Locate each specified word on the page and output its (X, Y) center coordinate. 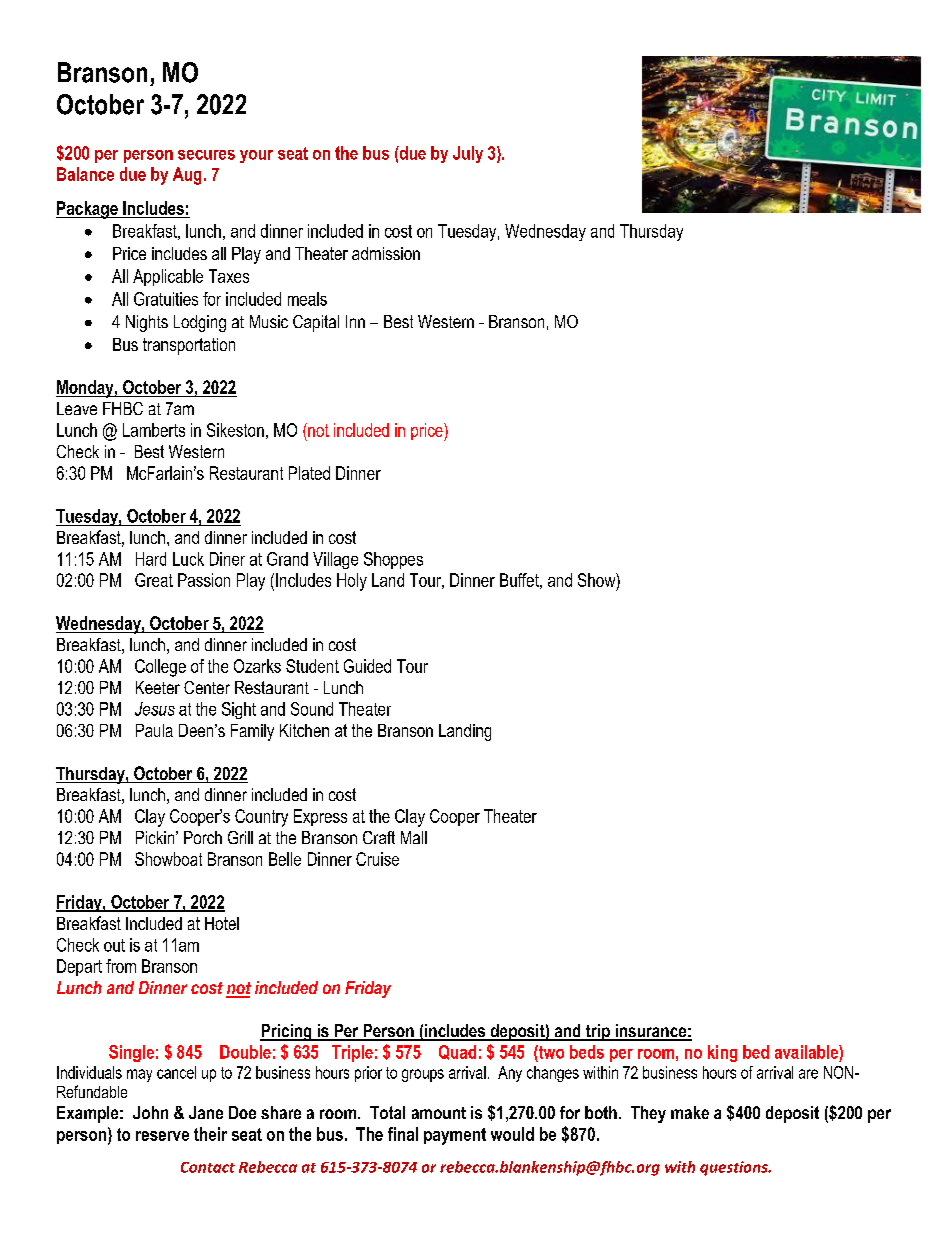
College (160, 668)
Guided (367, 666)
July (468, 154)
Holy (352, 582)
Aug (187, 176)
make (690, 1112)
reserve (162, 1136)
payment (455, 1136)
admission (386, 253)
